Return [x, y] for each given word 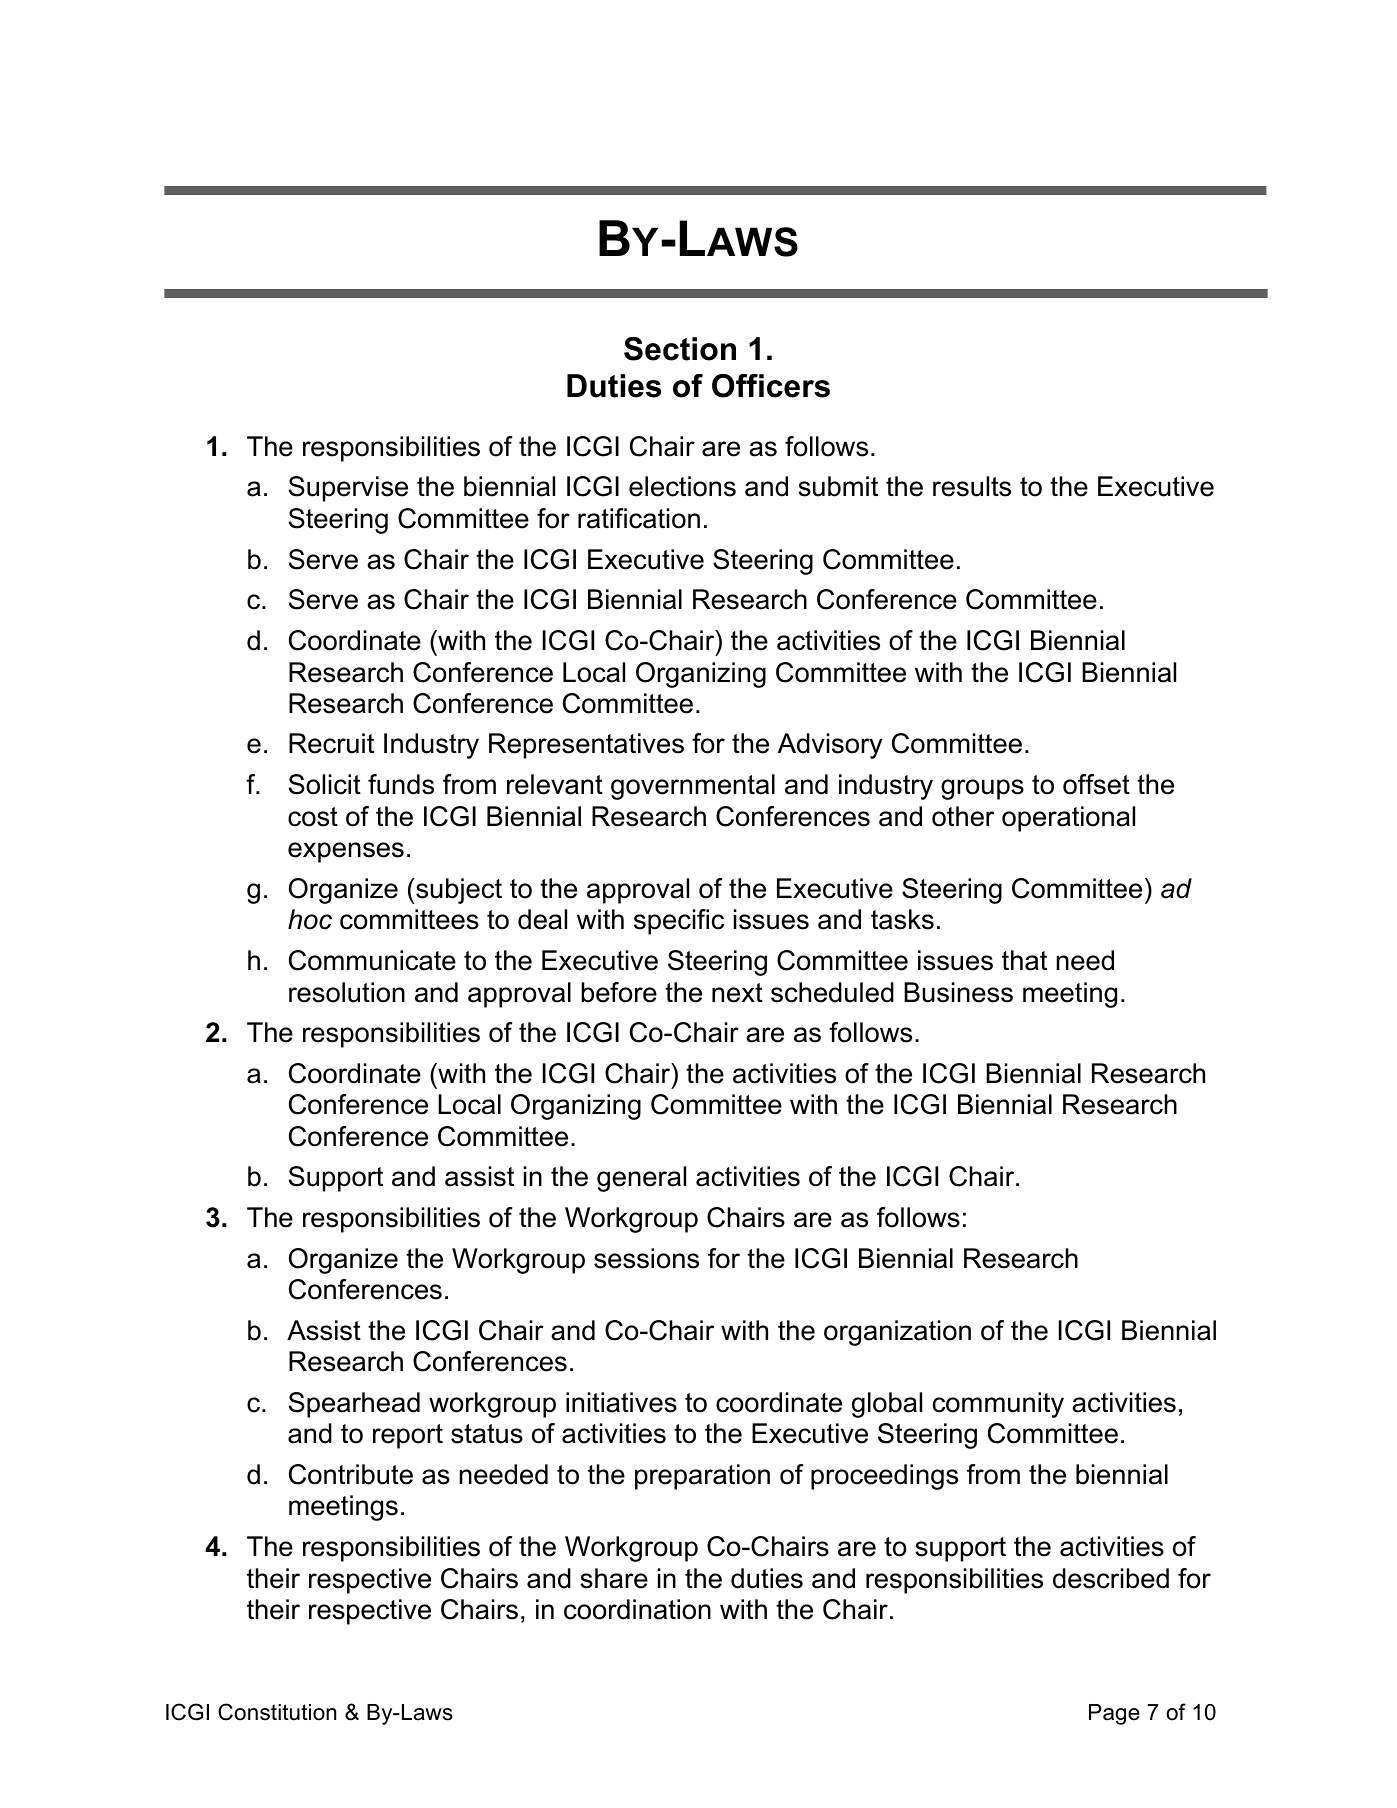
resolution [347, 992]
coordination [637, 1609]
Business [958, 992]
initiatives [621, 1402]
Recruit [331, 743]
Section [680, 349]
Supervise [348, 489]
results [972, 486]
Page [1114, 1714]
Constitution [277, 1712]
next [737, 993]
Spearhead [354, 1405]
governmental [693, 787]
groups [982, 789]
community [998, 1405]
